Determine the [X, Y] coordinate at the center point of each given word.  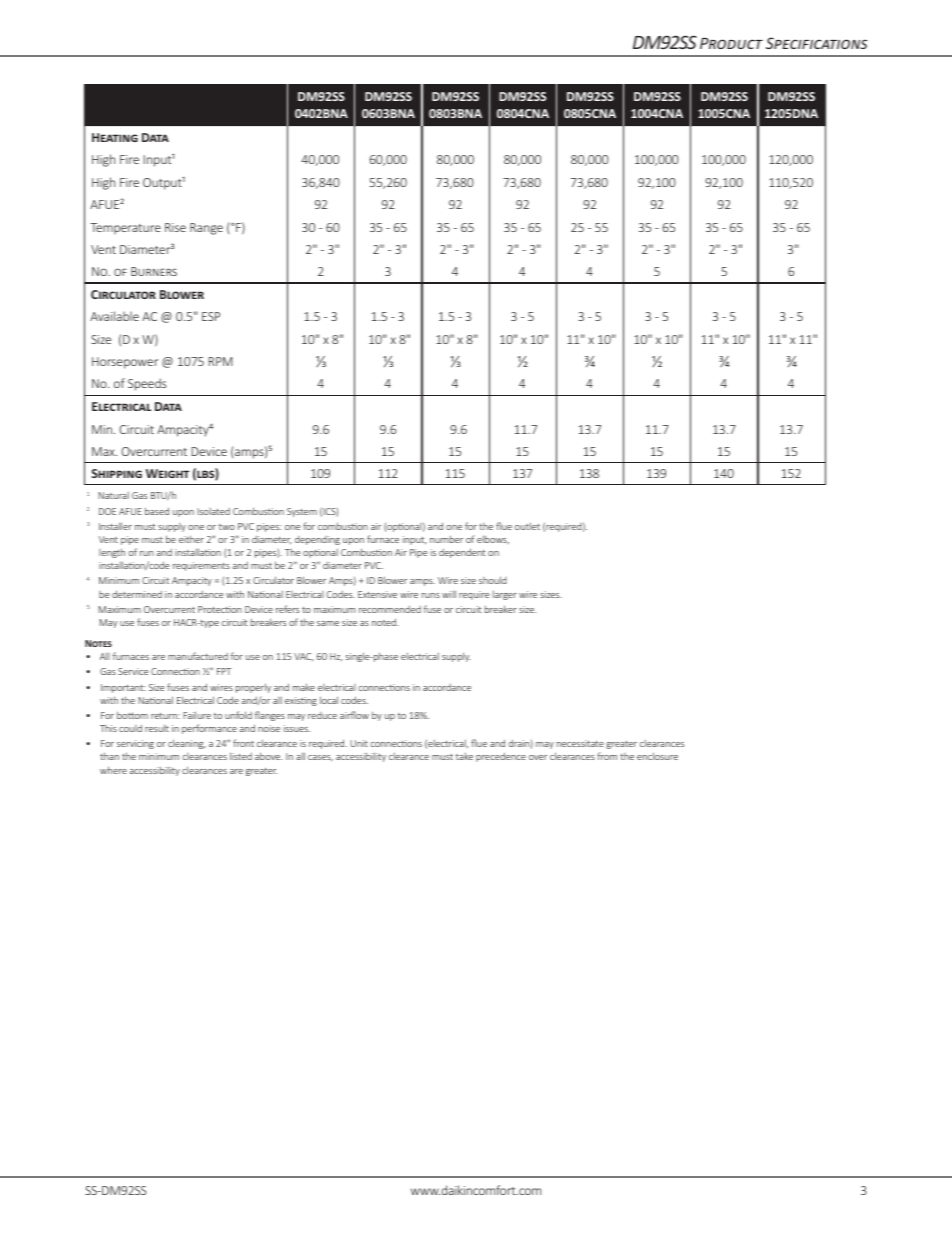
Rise [175, 227]
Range [206, 229]
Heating [115, 137]
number [446, 539]
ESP [211, 316]
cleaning [187, 744]
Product [731, 43]
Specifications [816, 43]
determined [137, 594]
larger [505, 595]
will [449, 594]
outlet [527, 526]
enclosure [657, 756]
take [464, 756]
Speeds [147, 384]
